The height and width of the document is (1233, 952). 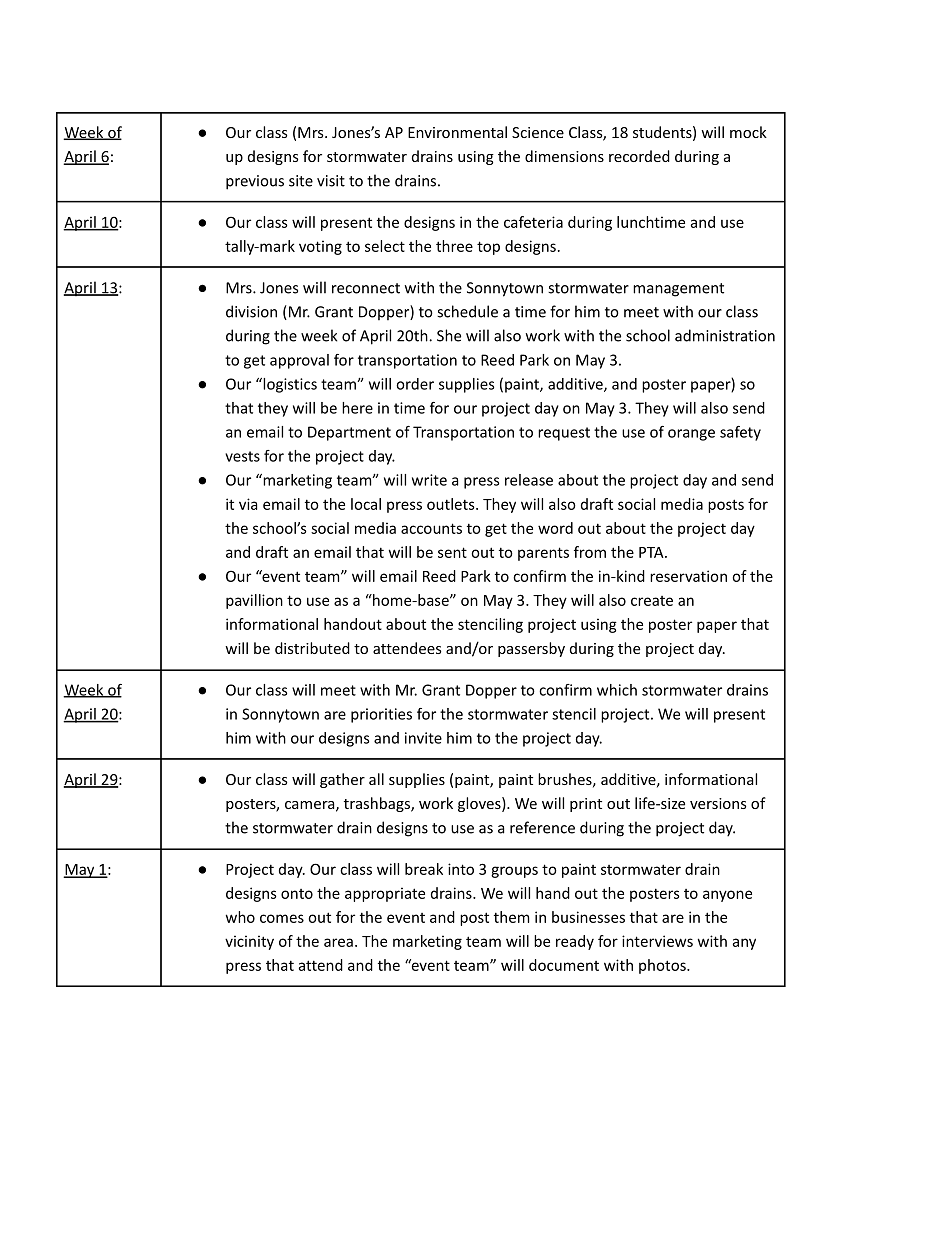 What do you see at coordinates (718, 803) in the document?
I see `versions` at bounding box center [718, 803].
